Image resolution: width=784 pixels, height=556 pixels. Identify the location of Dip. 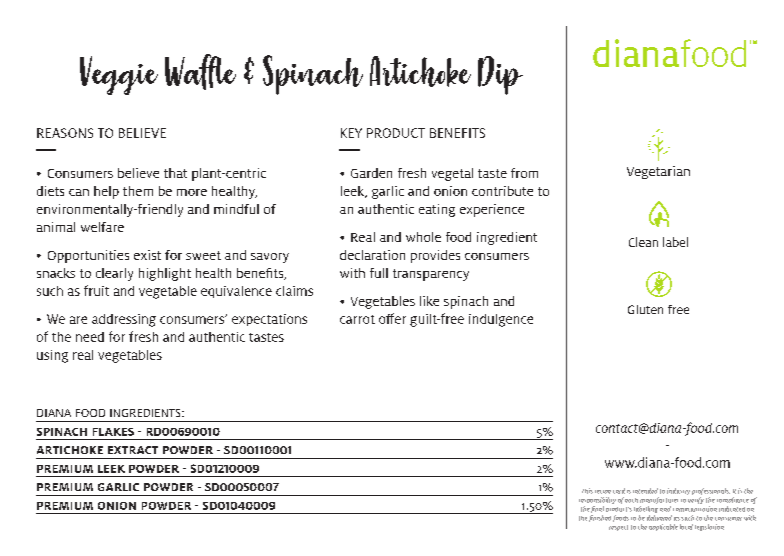
(500, 75).
